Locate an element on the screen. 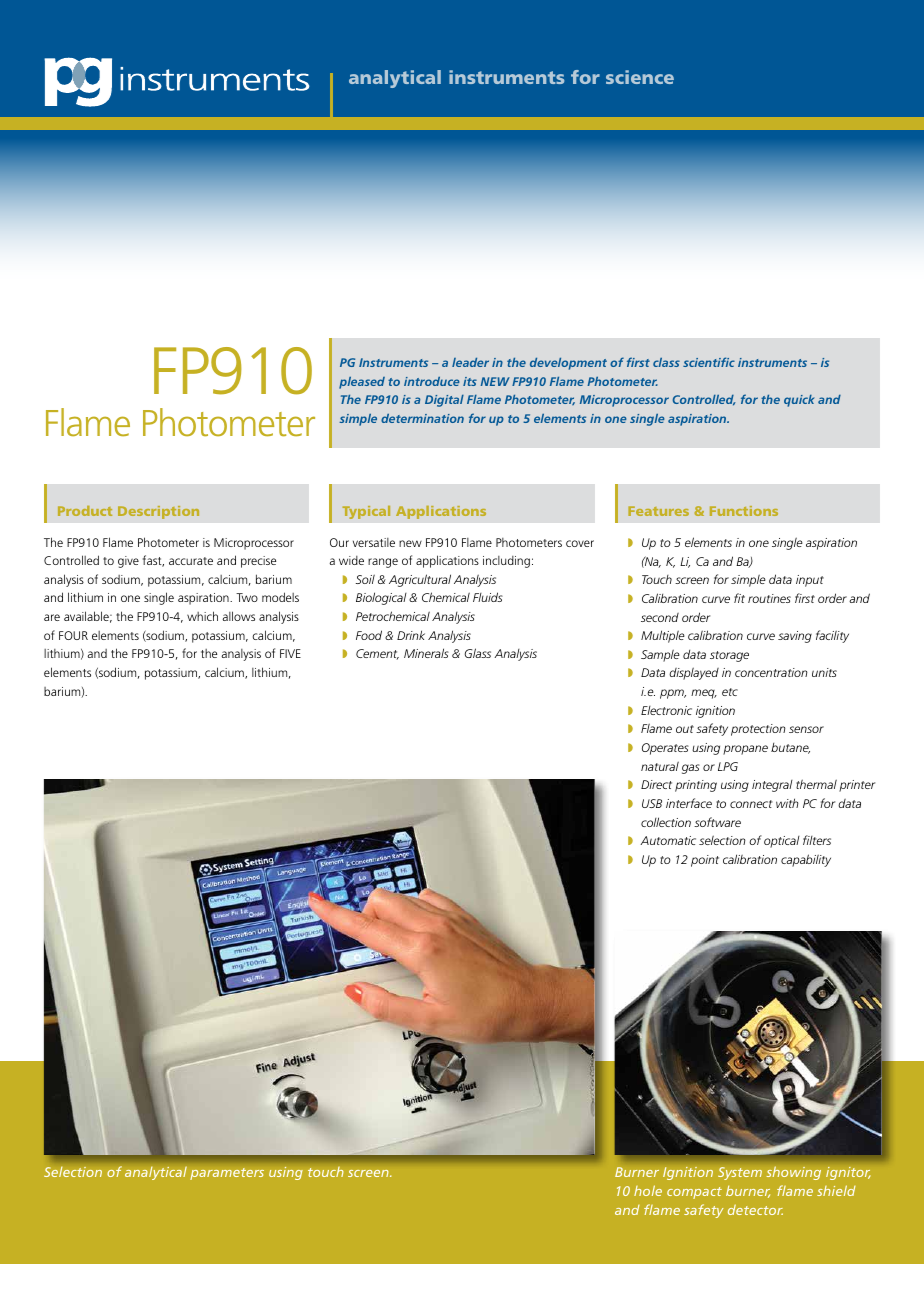  Glass is located at coordinates (477, 653).
